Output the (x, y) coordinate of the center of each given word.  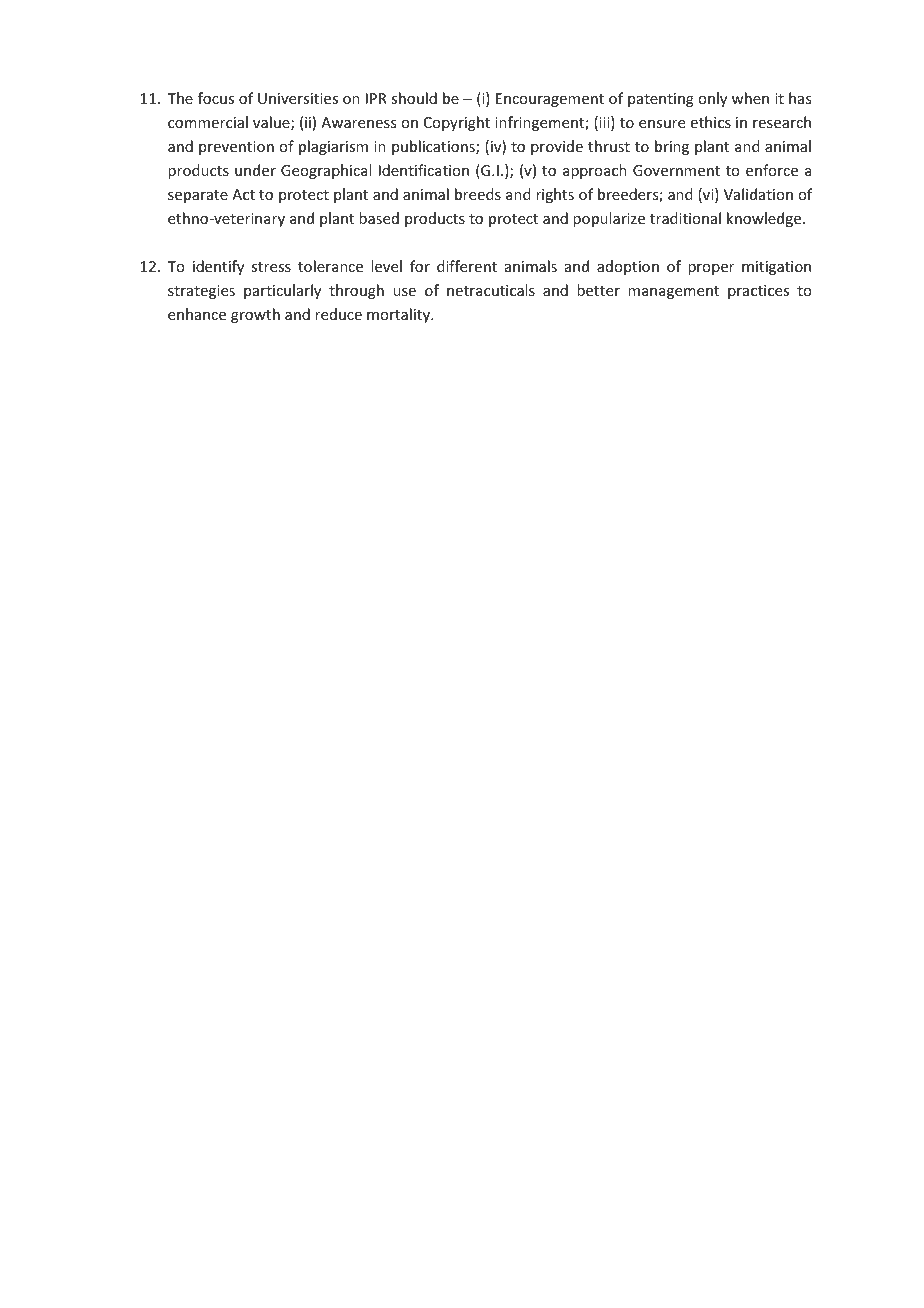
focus (216, 98)
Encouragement (550, 100)
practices (758, 292)
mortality (399, 315)
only (712, 99)
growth (255, 315)
